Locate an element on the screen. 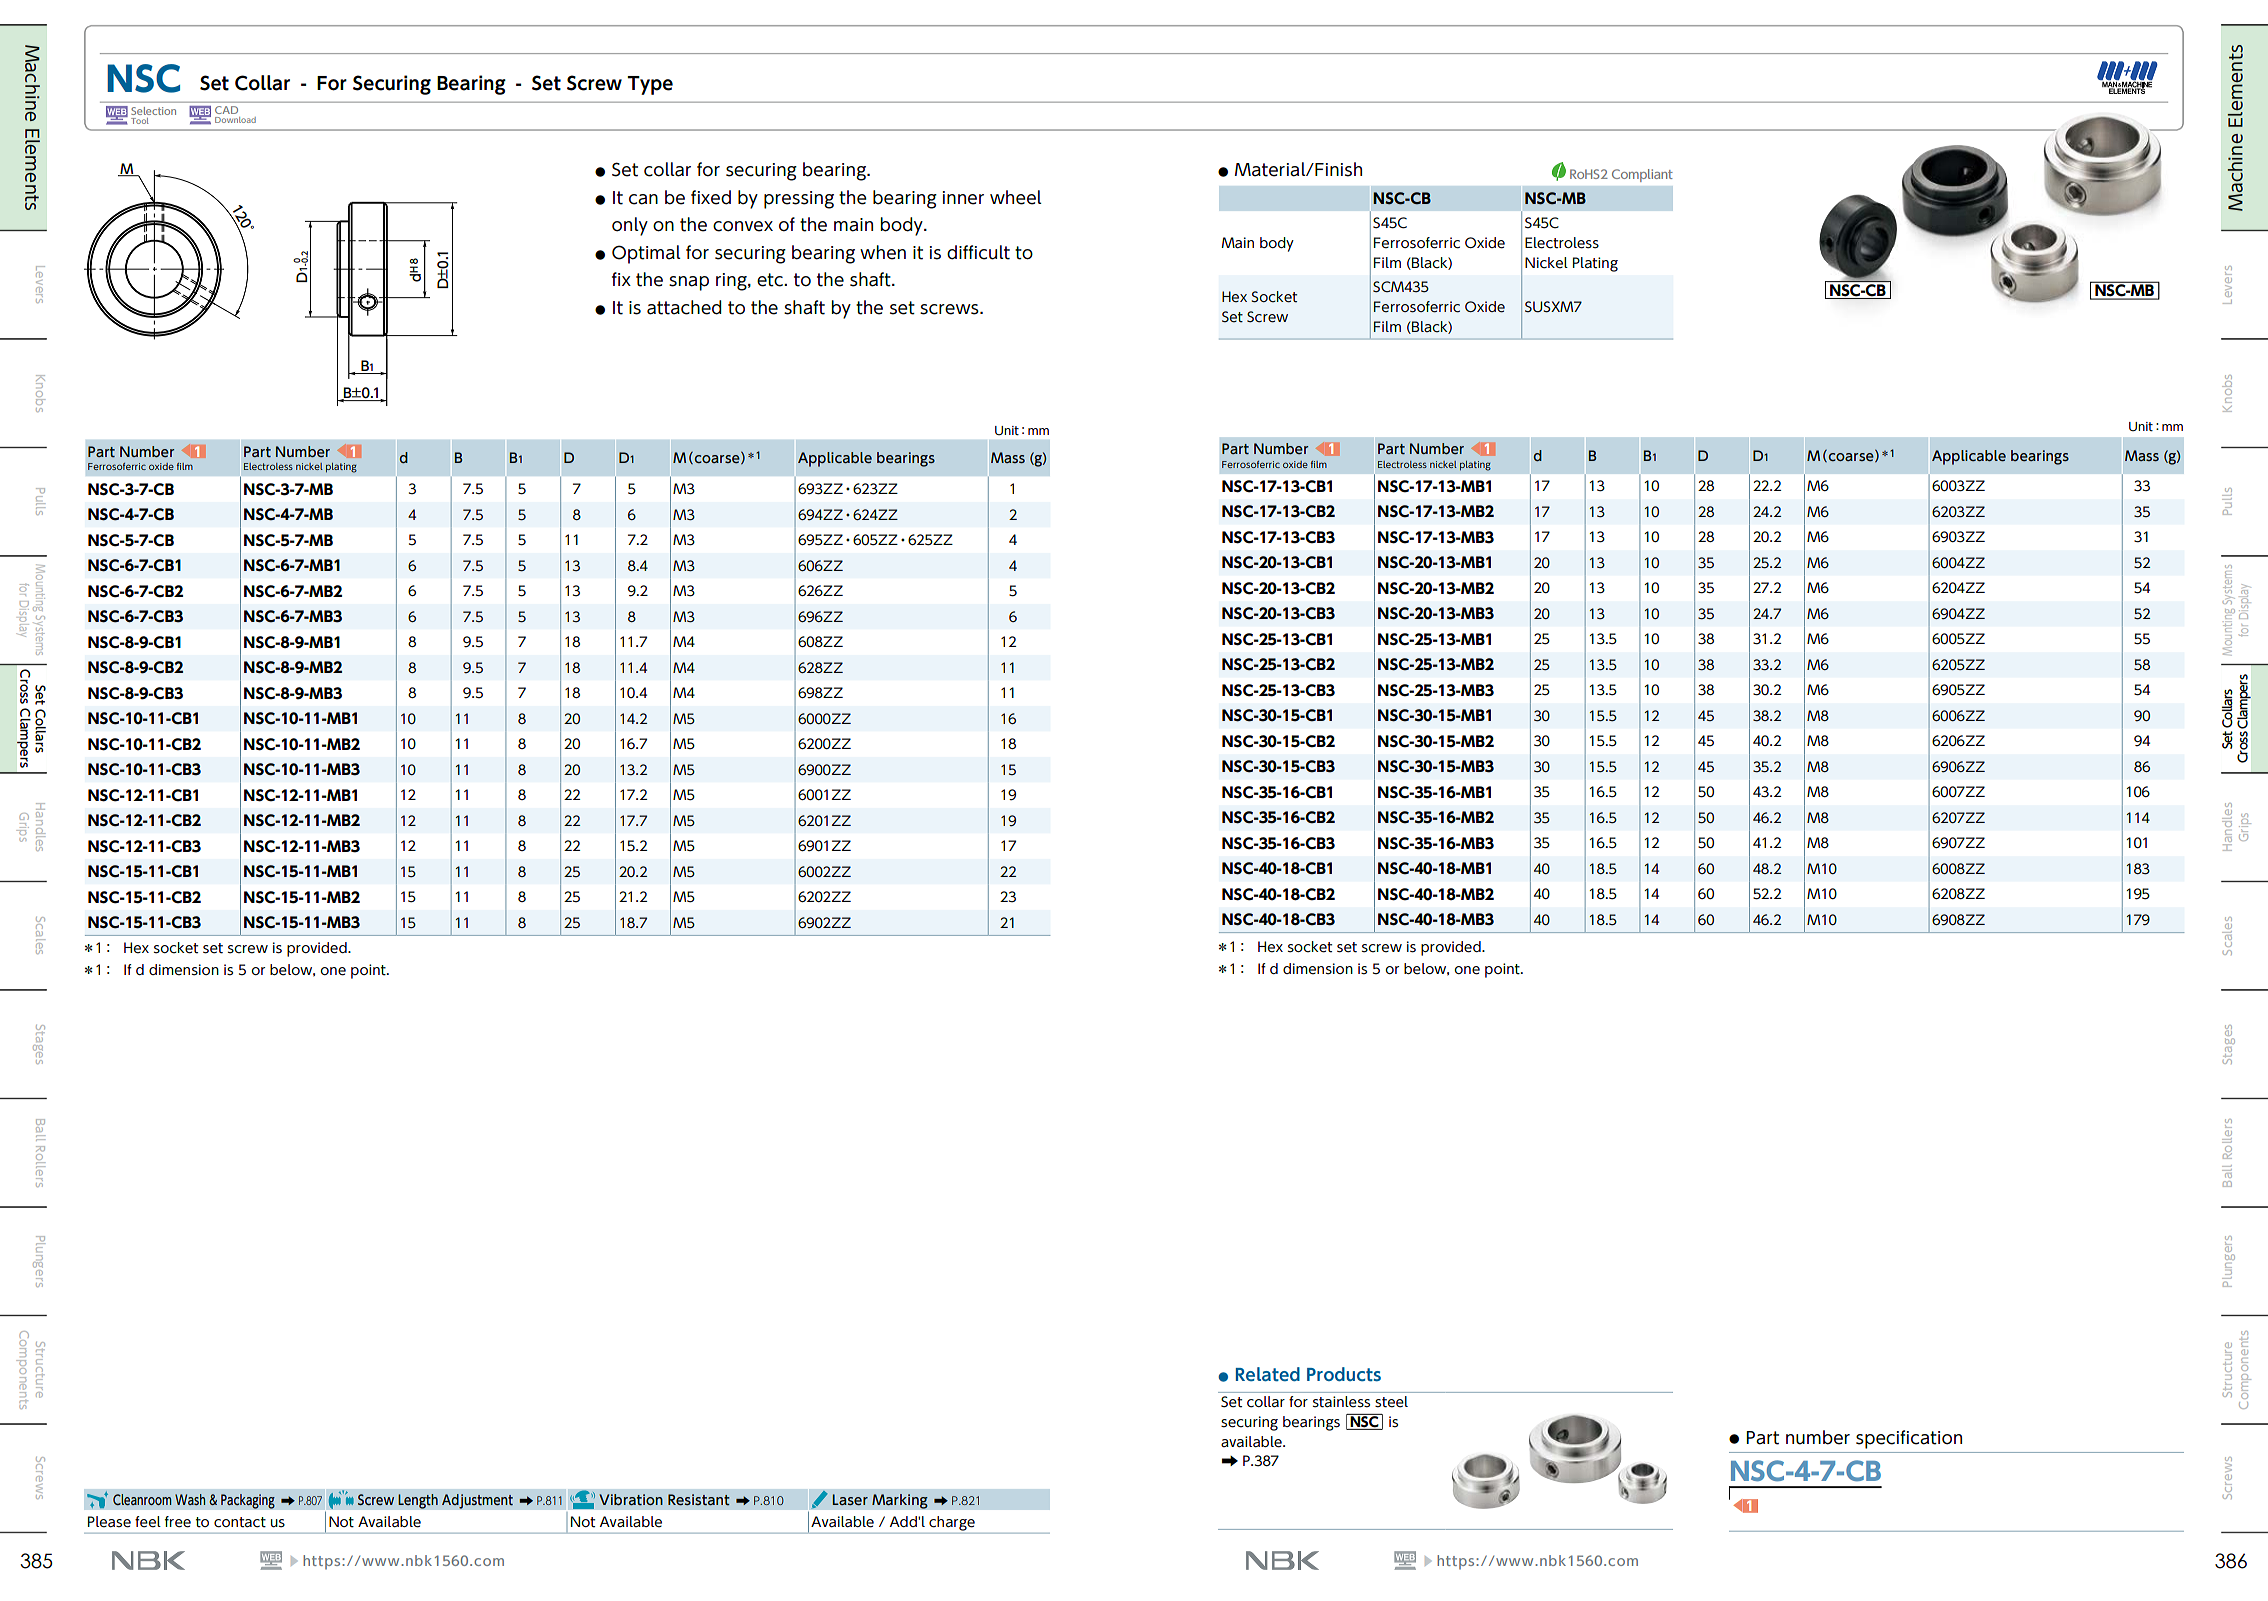 Image resolution: width=2268 pixels, height=1601 pixels. Packaging is located at coordinates (248, 1501).
